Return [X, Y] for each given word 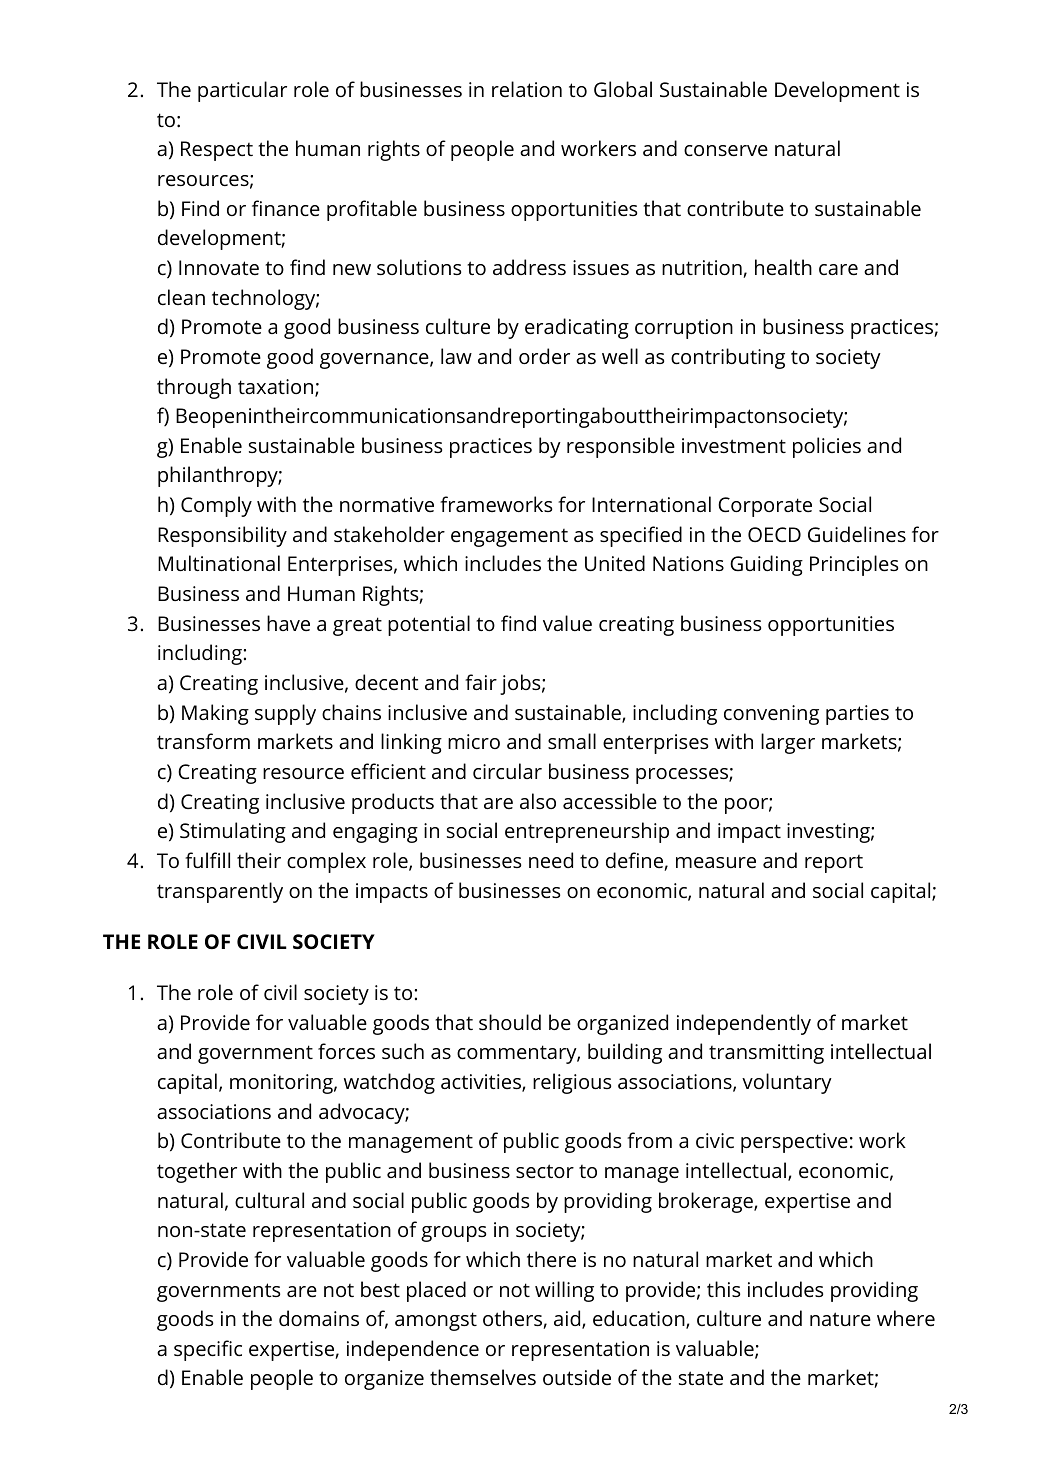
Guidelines [857, 534]
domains [319, 1318]
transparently [220, 892]
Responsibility [222, 536]
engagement [509, 538]
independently [744, 1024]
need [551, 860]
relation [527, 89]
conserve [726, 150]
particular [242, 91]
